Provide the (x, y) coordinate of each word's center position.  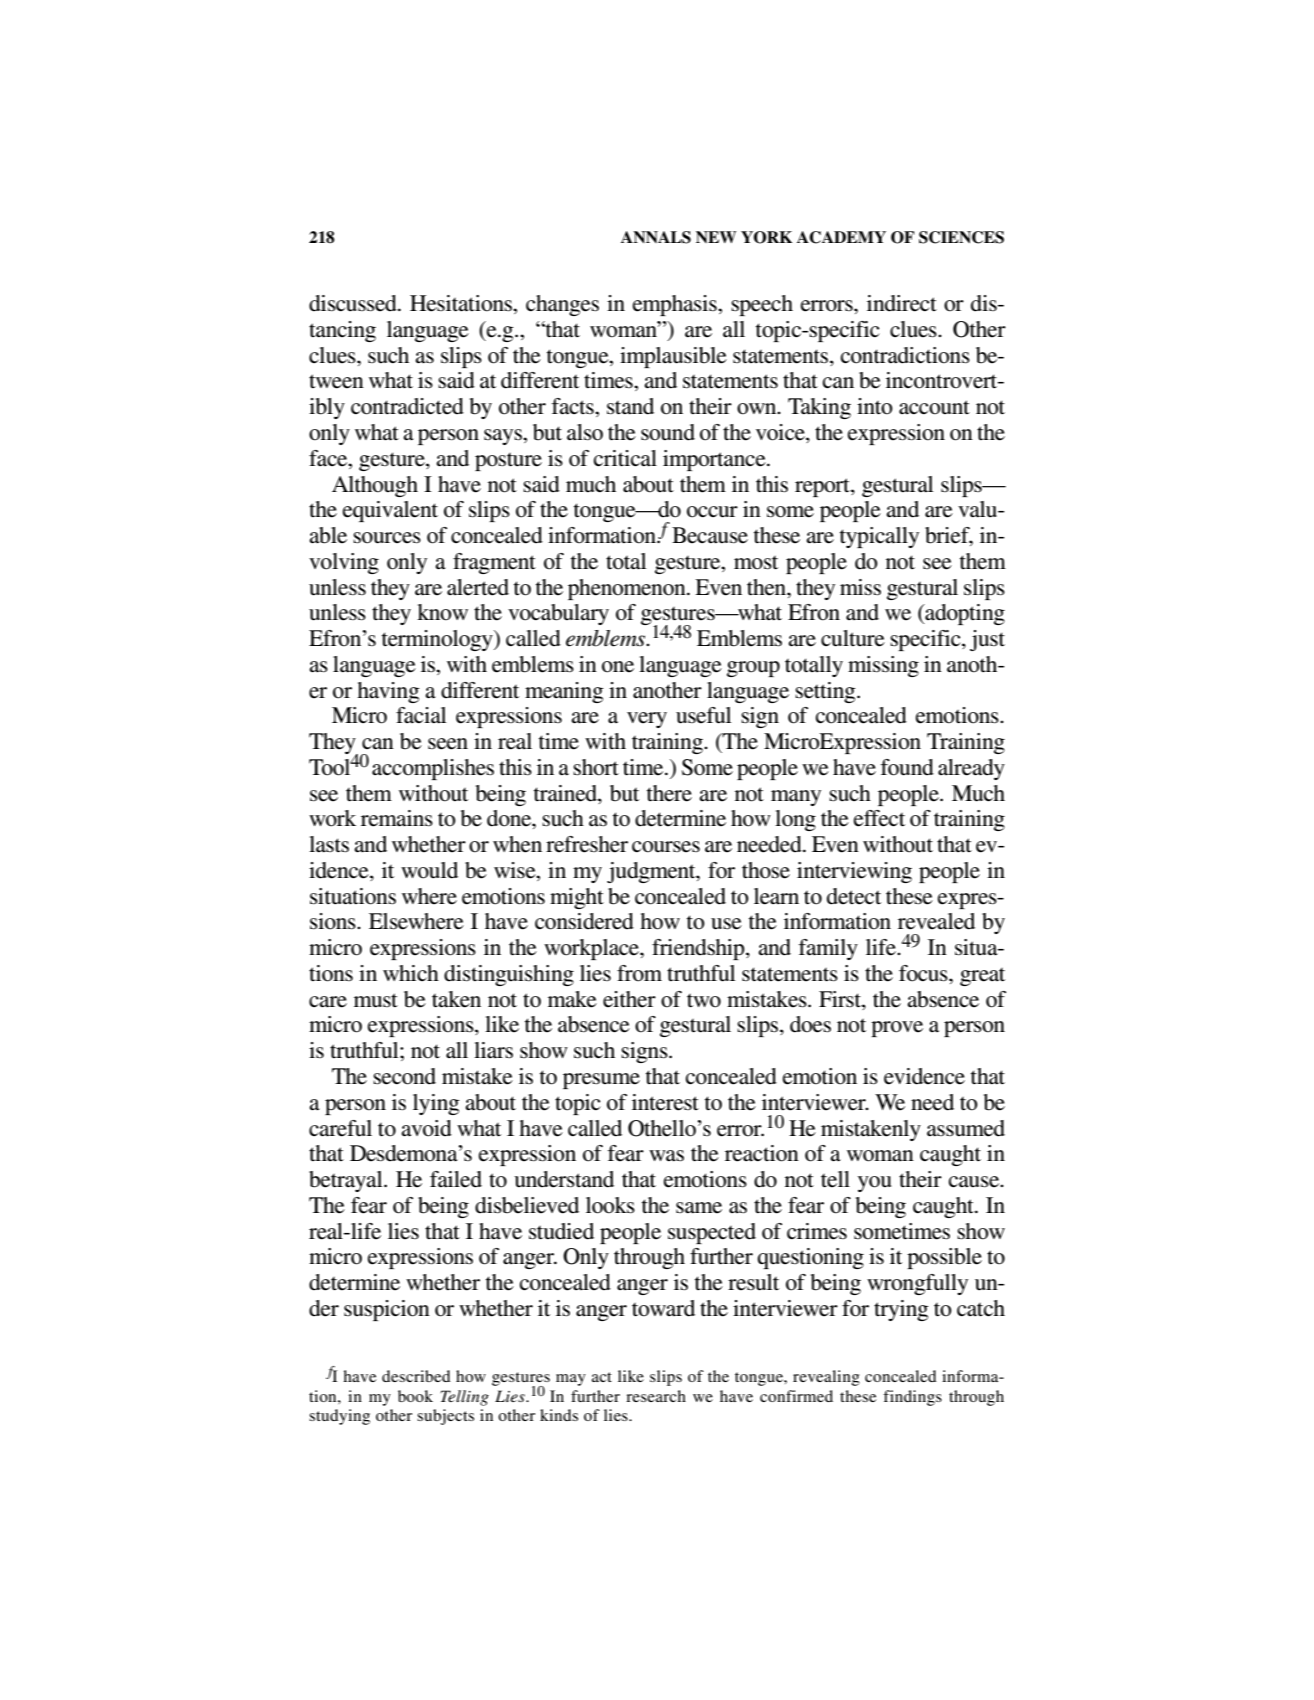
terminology (438, 640)
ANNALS (656, 237)
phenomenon (628, 589)
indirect (902, 303)
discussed (354, 303)
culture (853, 638)
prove (897, 1029)
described (416, 1376)
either (629, 999)
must (376, 1000)
